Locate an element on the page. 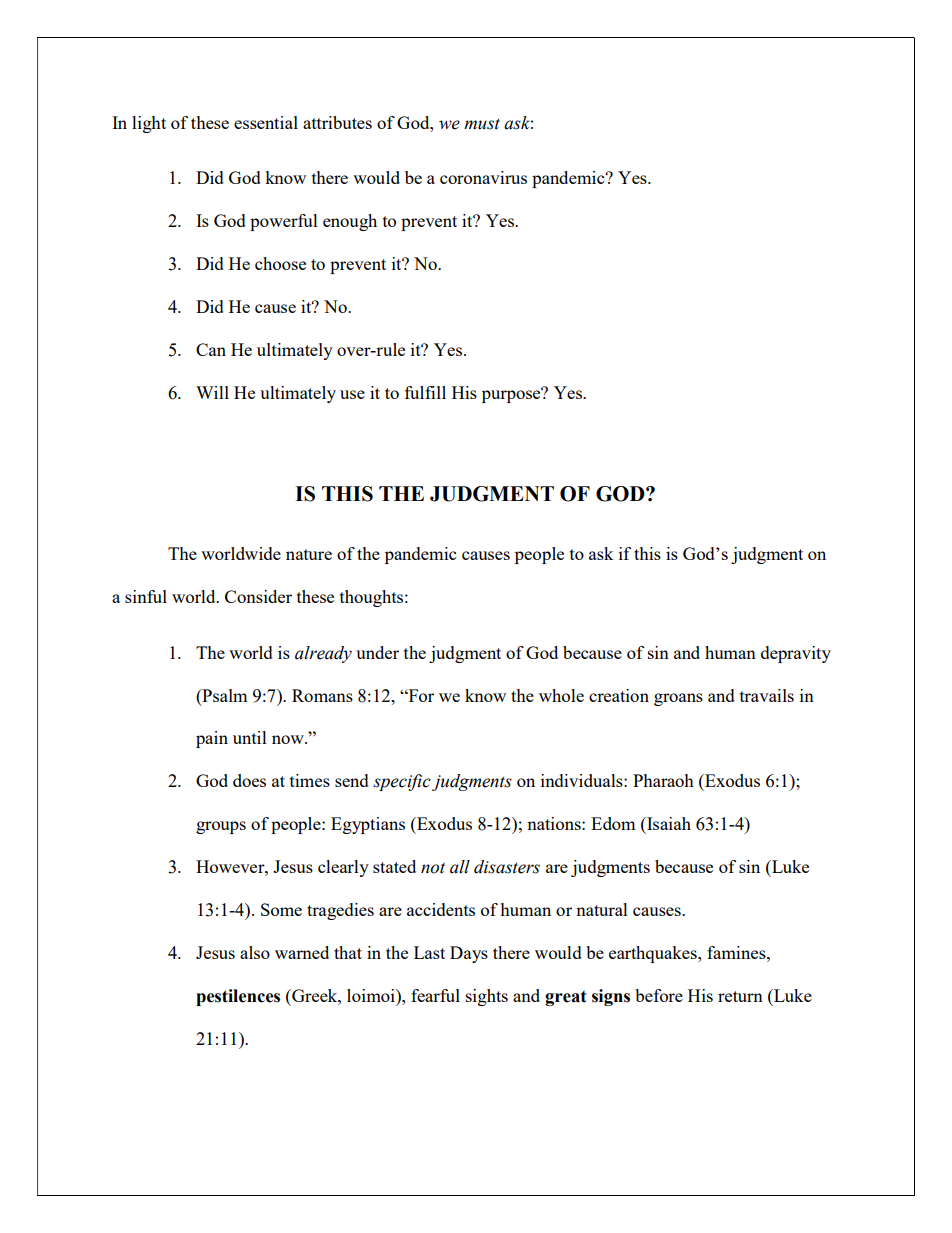 Image resolution: width=952 pixels, height=1233 pixels. Will is located at coordinates (212, 392).
